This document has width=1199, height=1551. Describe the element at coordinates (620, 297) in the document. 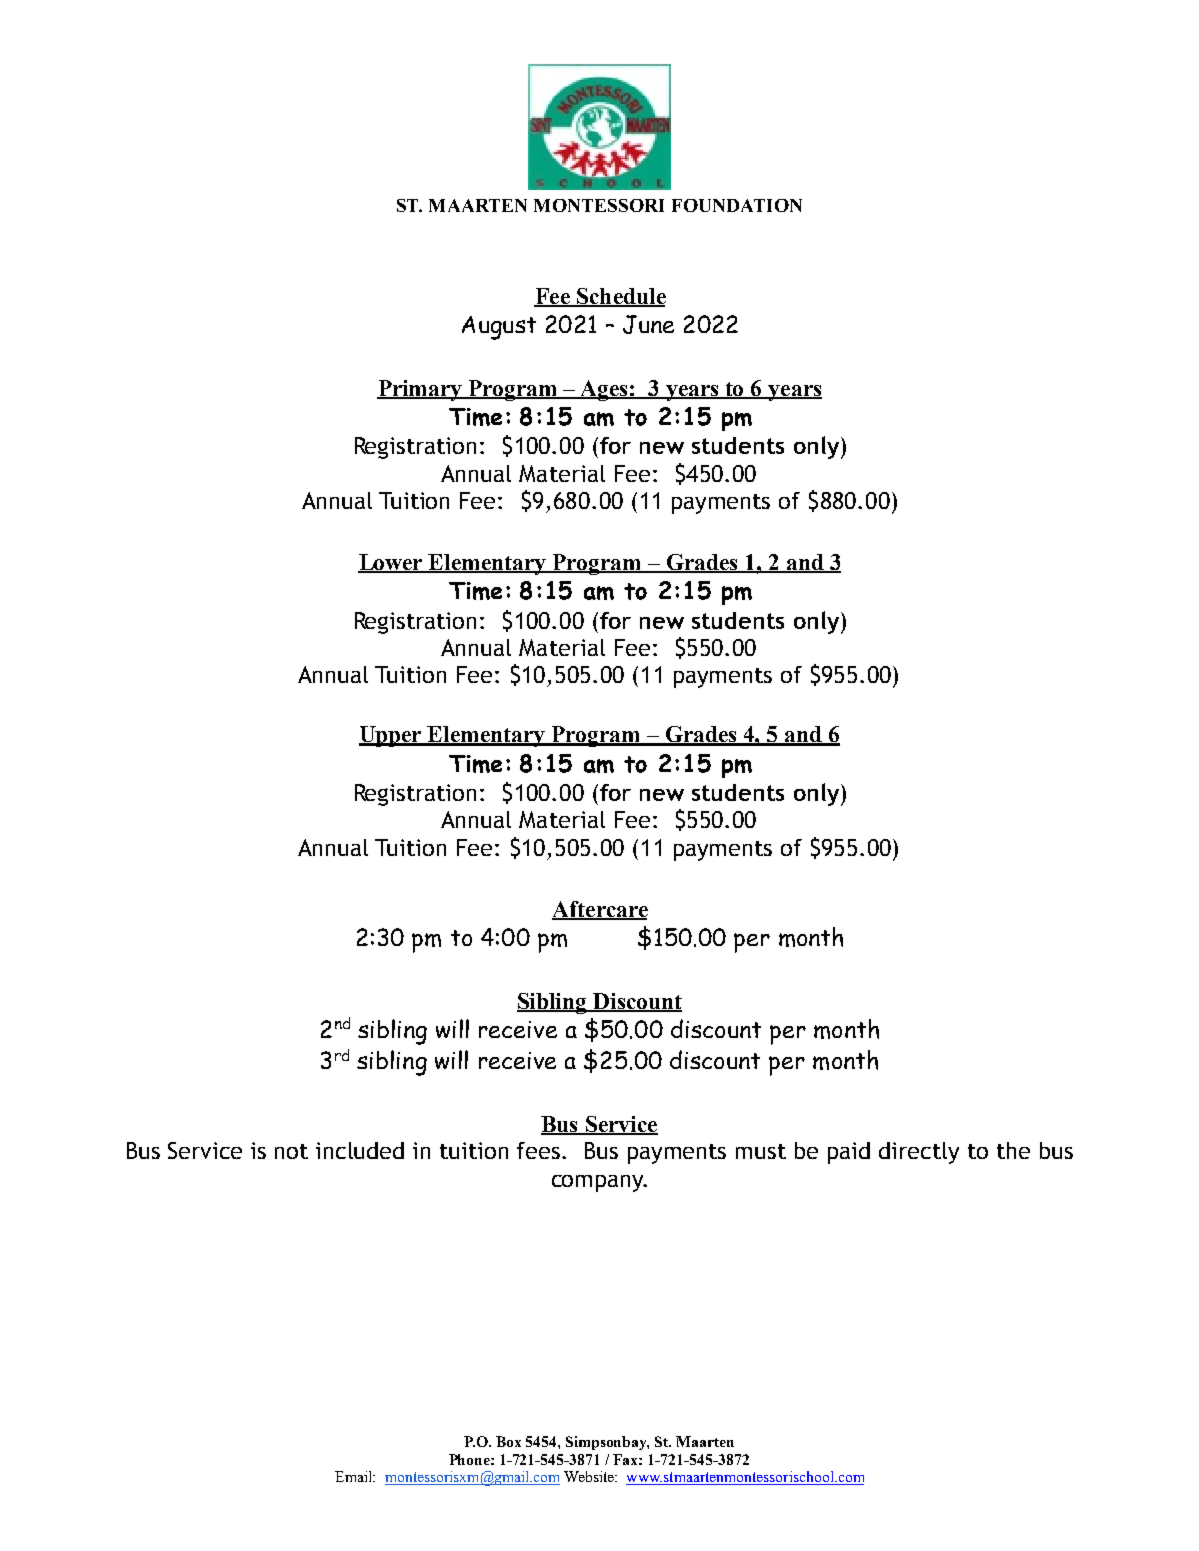

I see `Schedule` at that location.
